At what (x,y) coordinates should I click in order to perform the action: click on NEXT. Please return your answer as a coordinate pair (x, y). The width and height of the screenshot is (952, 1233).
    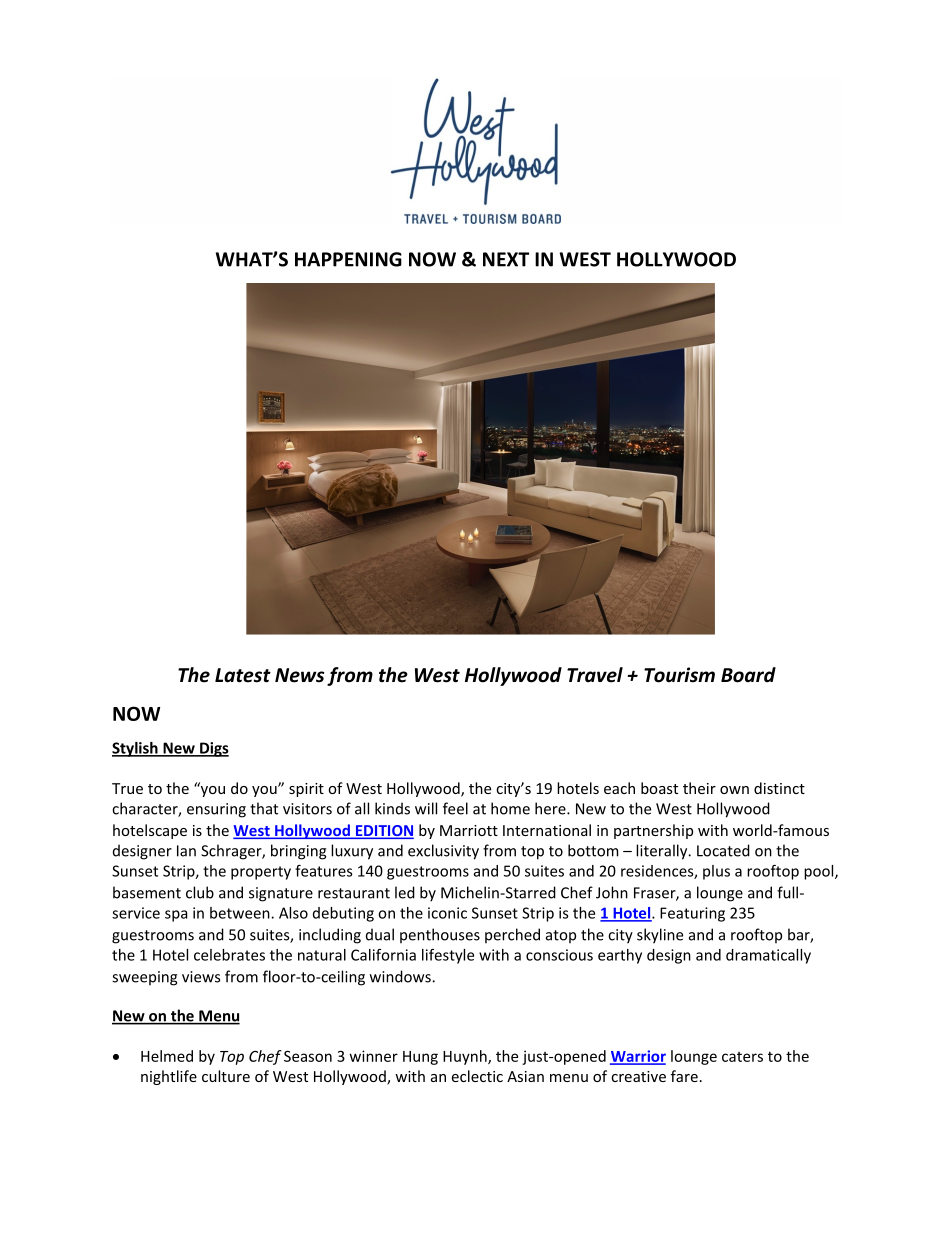
    Looking at the image, I should click on (506, 259).
